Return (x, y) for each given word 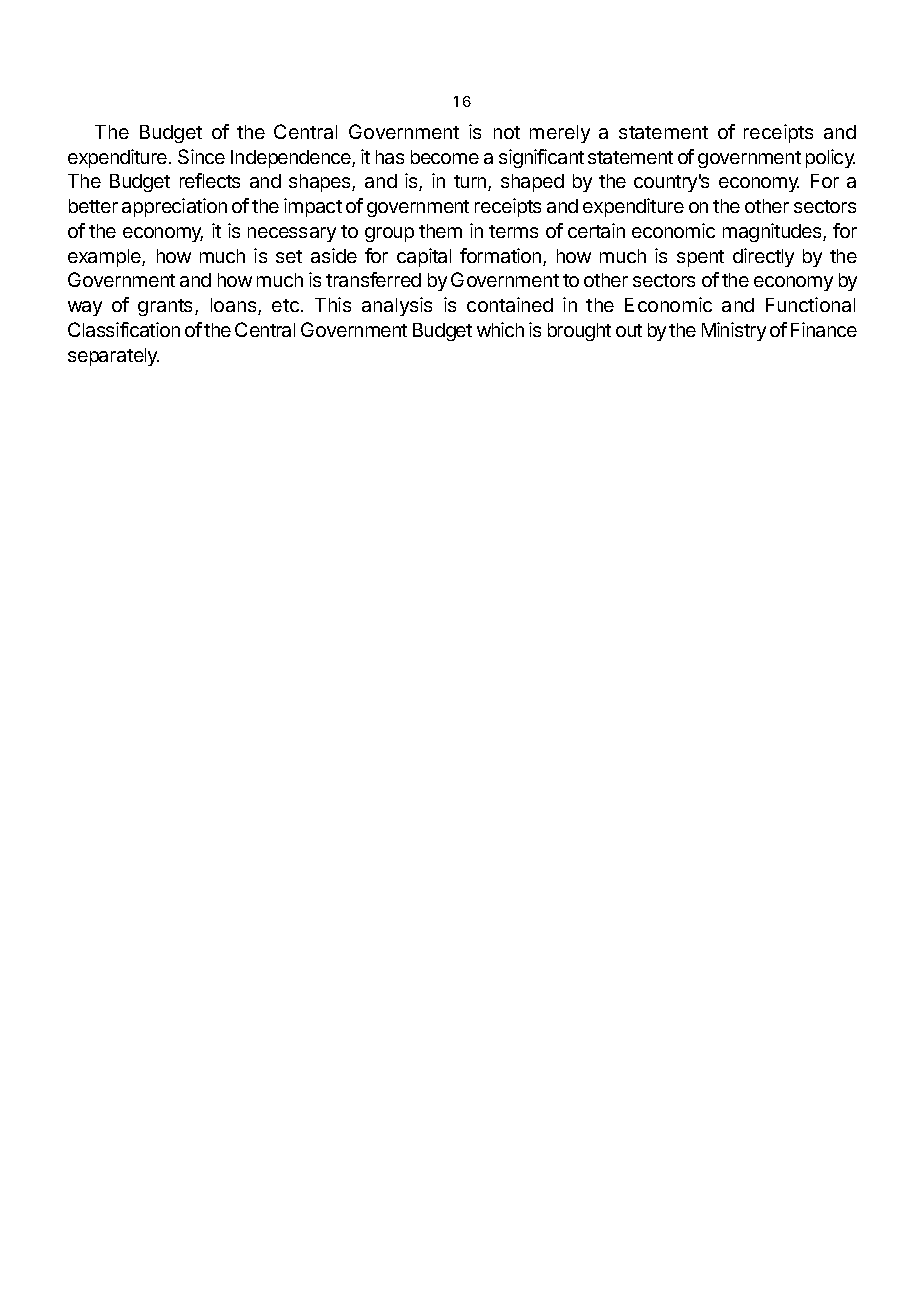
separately (113, 357)
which (500, 329)
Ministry (734, 331)
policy (830, 158)
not (507, 132)
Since (201, 156)
